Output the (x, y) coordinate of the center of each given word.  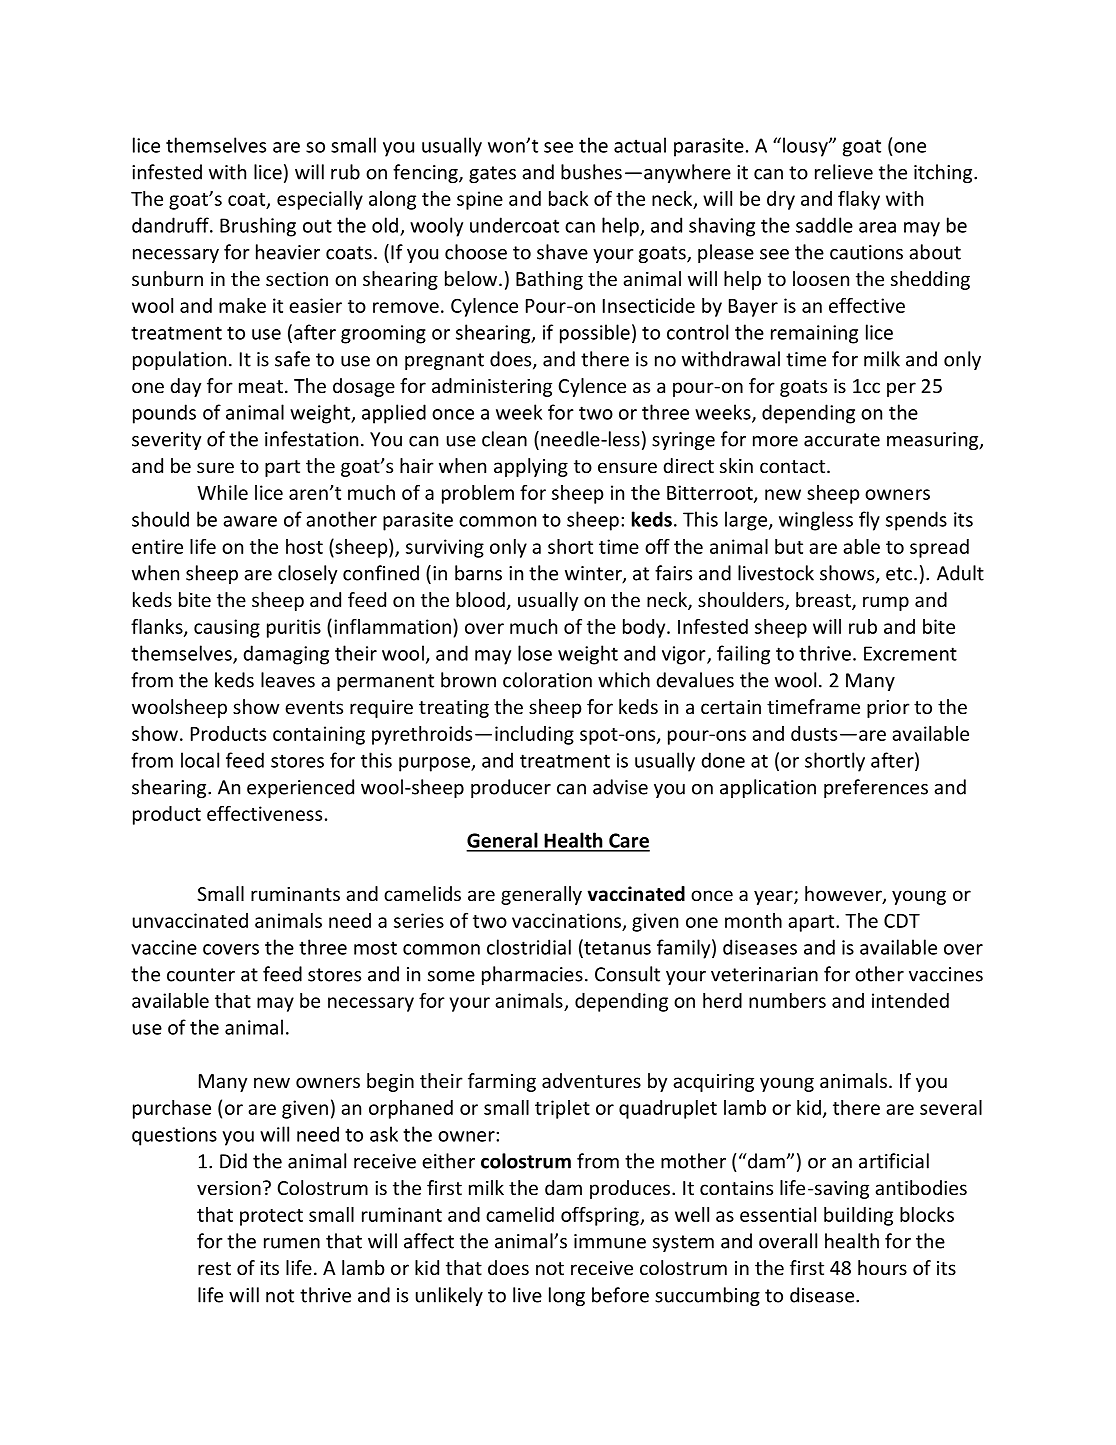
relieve (844, 172)
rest (214, 1268)
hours (882, 1267)
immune (610, 1241)
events (314, 707)
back (568, 198)
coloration (547, 680)
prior (888, 709)
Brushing (258, 227)
